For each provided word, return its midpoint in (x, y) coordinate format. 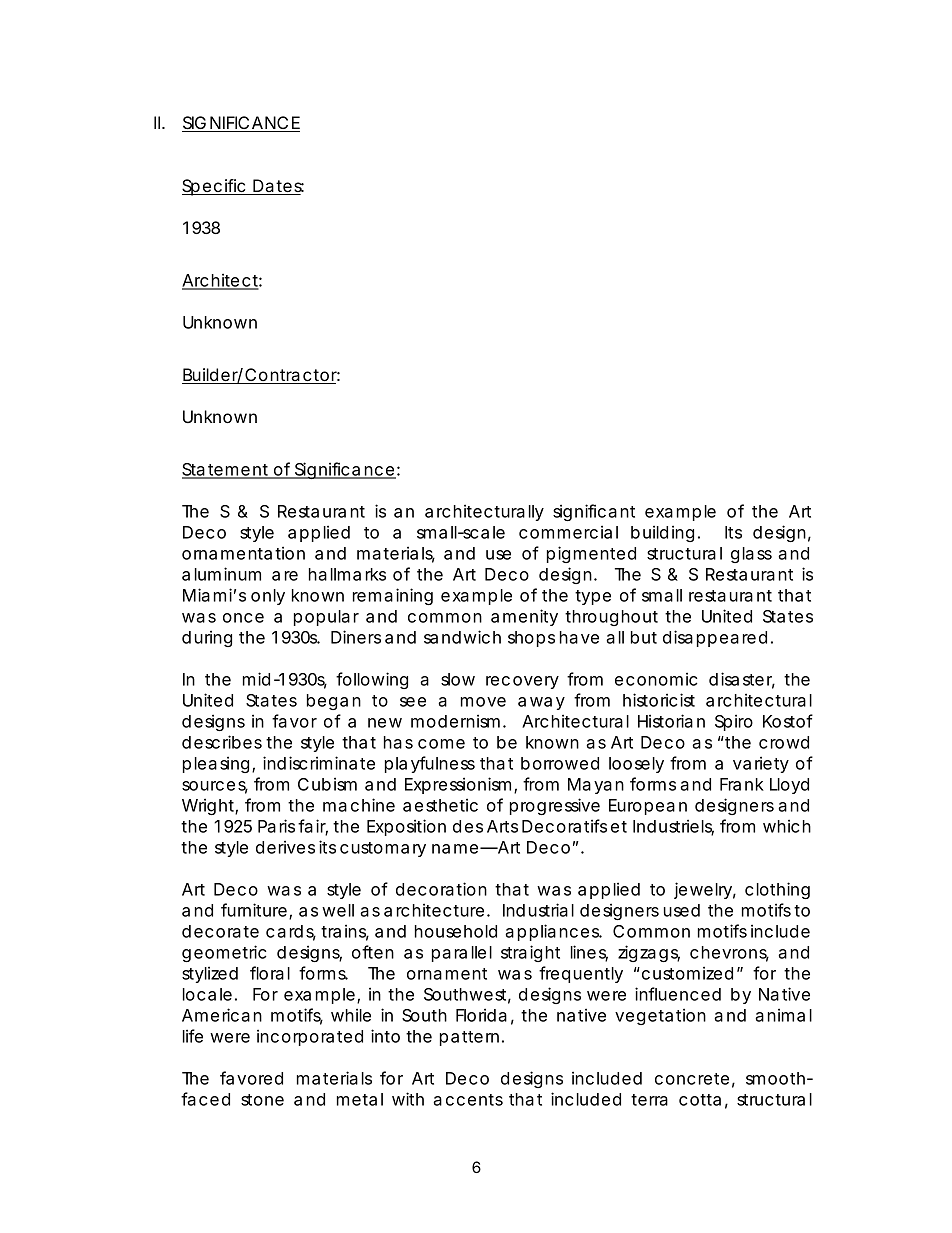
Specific (215, 187)
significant (594, 512)
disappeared (715, 638)
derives (285, 847)
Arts (502, 826)
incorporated (310, 1037)
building (662, 533)
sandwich (462, 637)
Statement (227, 470)
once (243, 618)
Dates (278, 187)
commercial (568, 532)
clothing (777, 890)
